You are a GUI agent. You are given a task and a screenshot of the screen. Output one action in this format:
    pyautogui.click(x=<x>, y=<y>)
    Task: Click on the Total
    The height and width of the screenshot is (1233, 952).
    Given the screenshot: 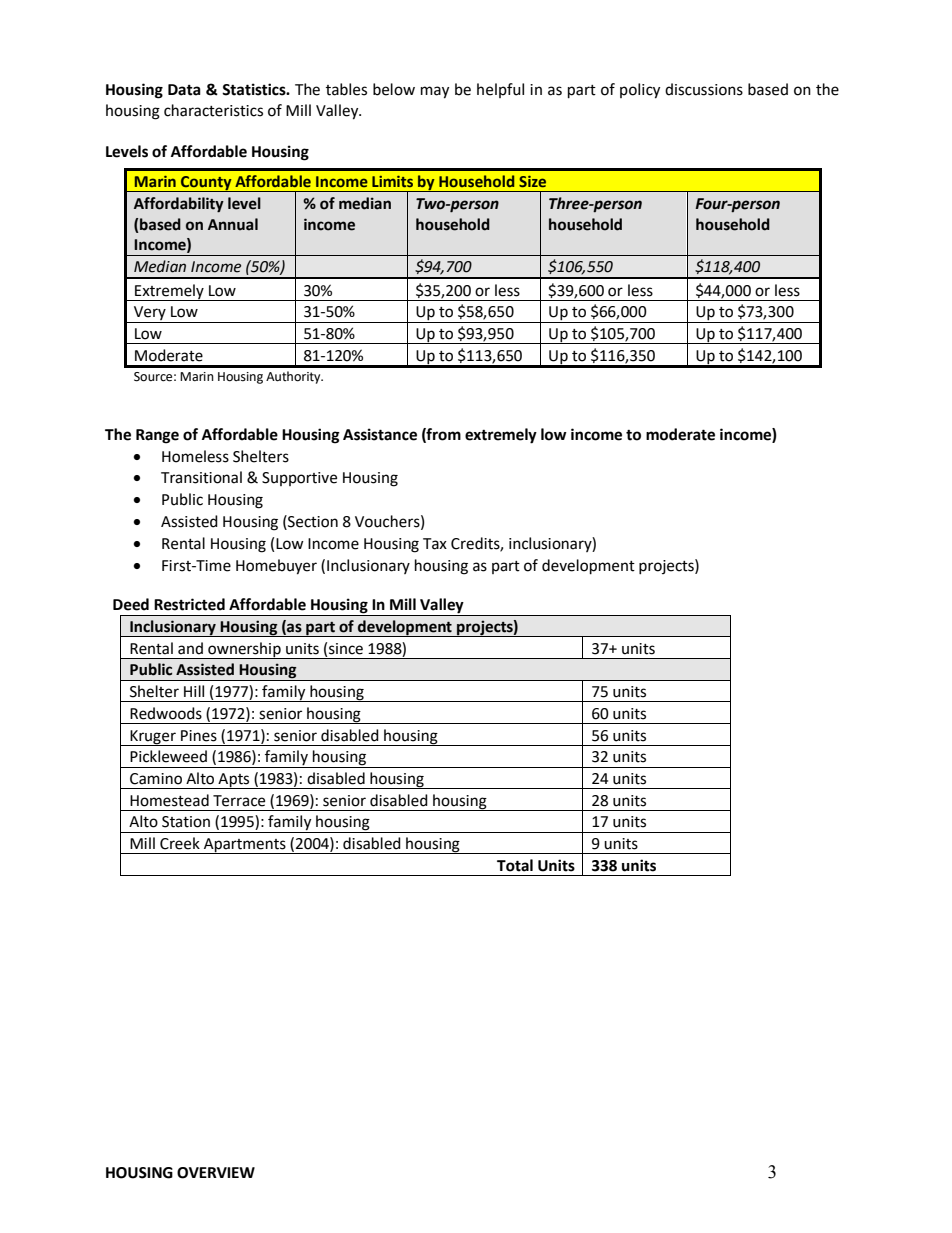 What is the action you would take?
    pyautogui.click(x=515, y=865)
